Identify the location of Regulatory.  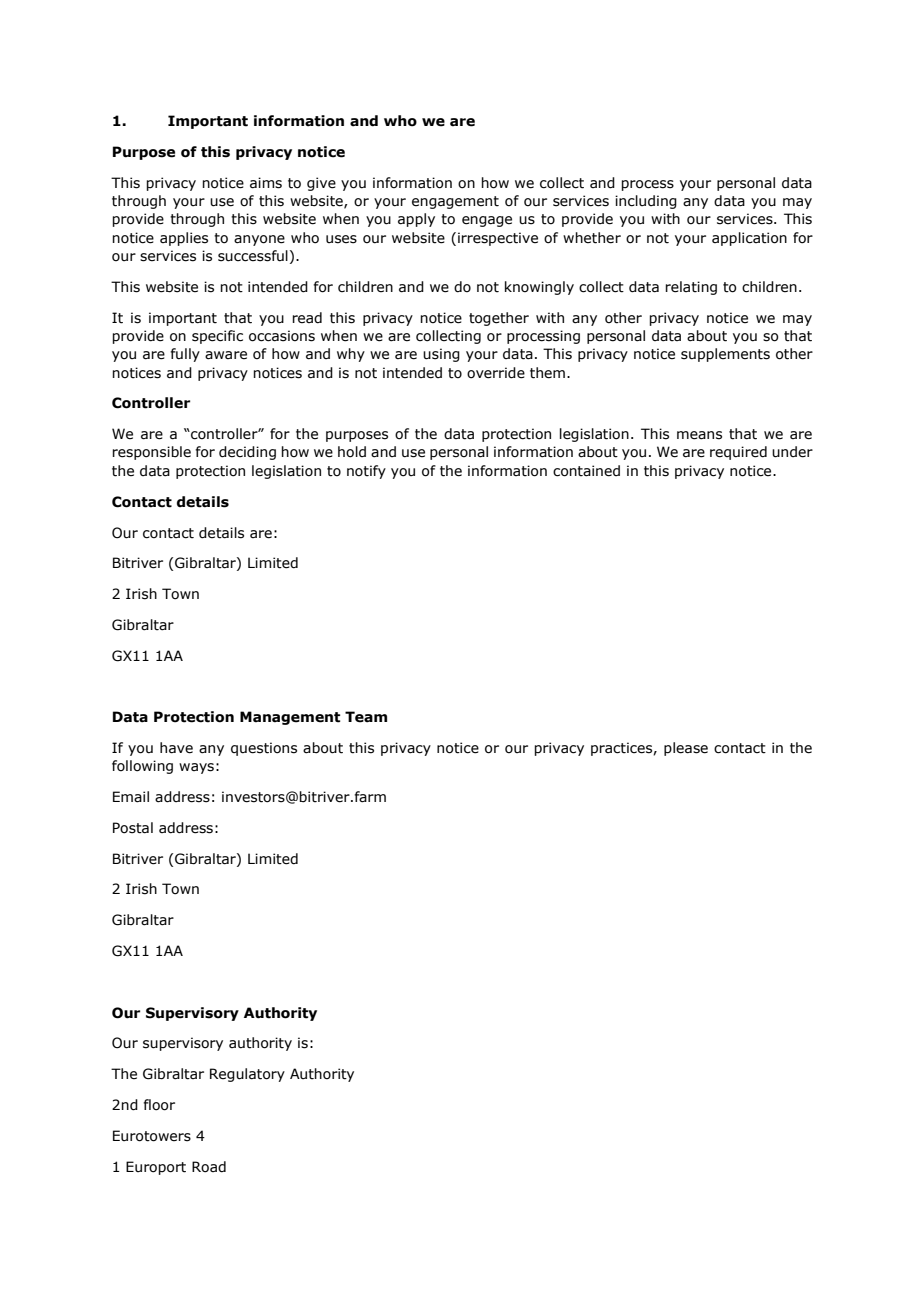
(247, 1075).
